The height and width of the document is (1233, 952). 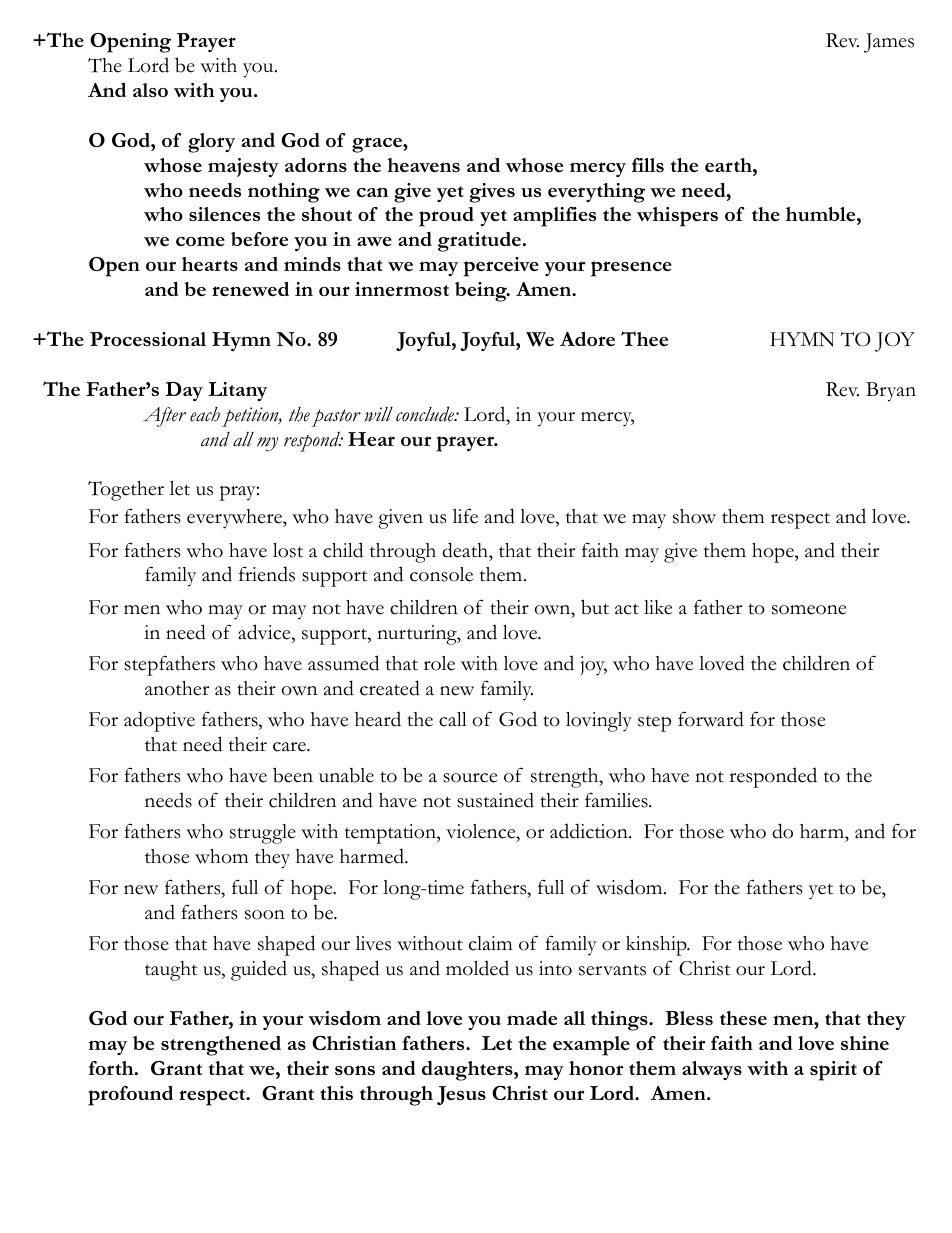 I want to click on forward, so click(x=711, y=719).
